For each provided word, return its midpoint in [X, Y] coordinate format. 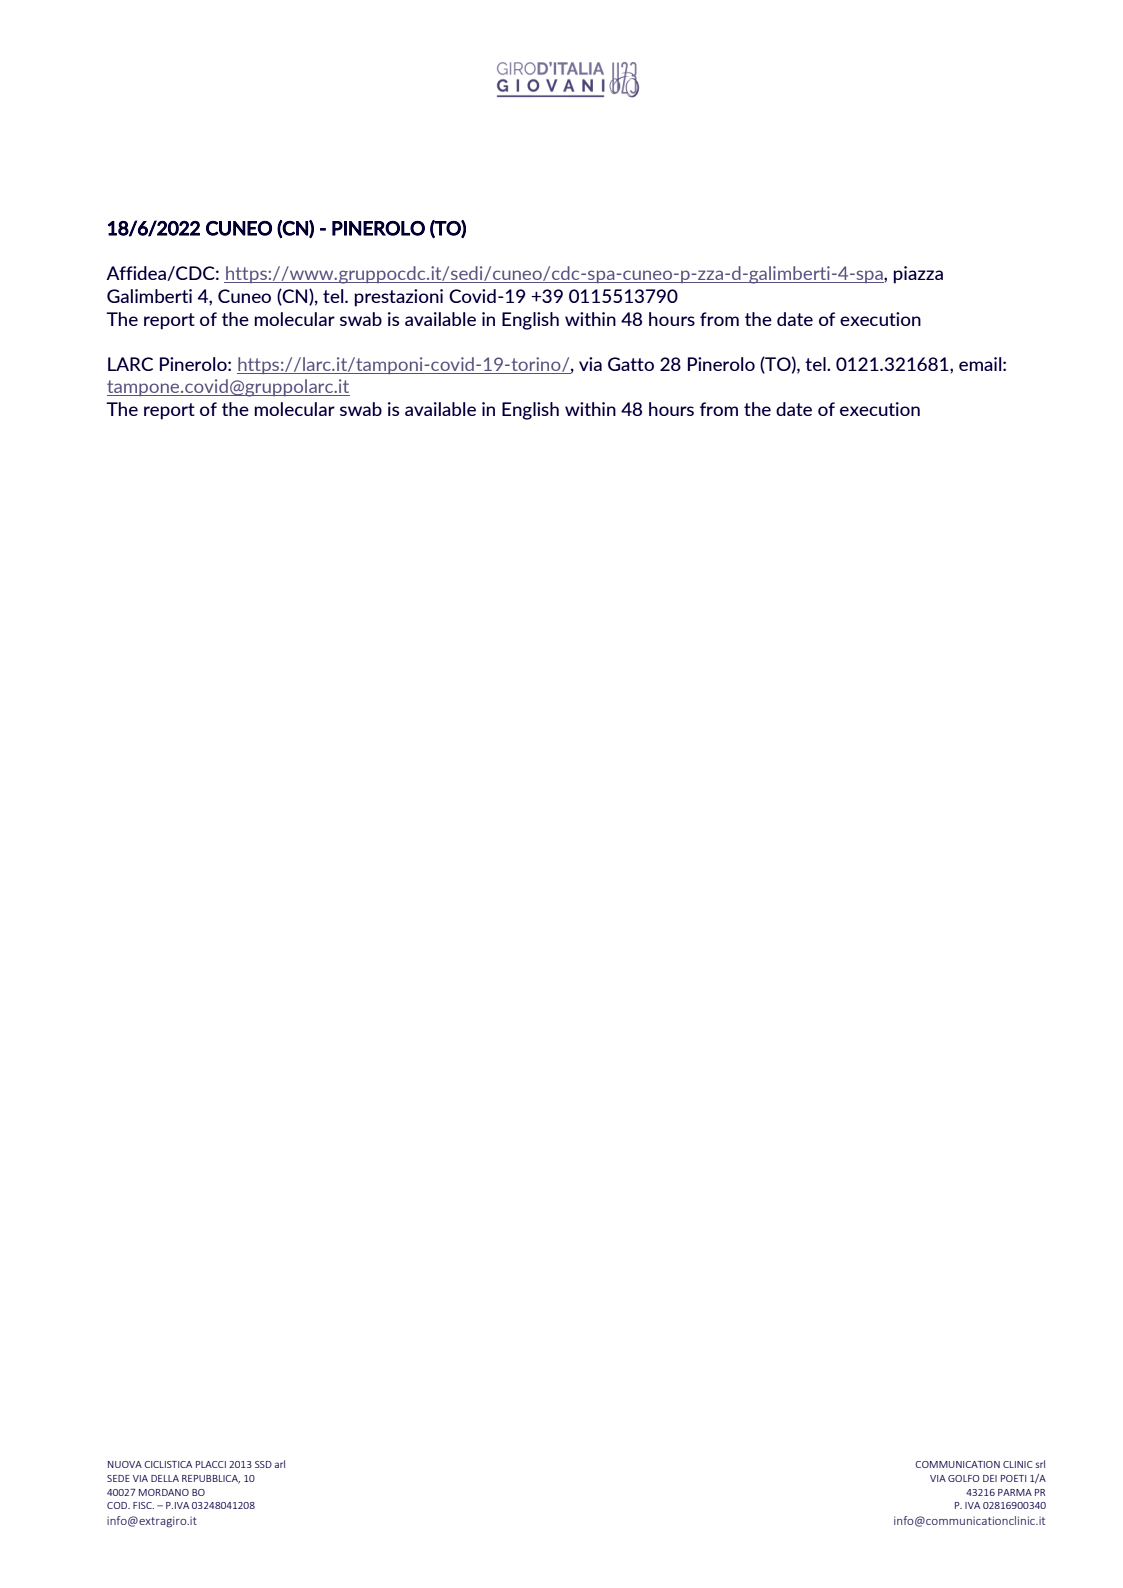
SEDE [118, 1478]
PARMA [1015, 1492]
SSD [263, 1464]
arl [279, 1464]
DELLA [165, 1478]
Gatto [631, 364]
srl [1040, 1464]
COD [118, 1505]
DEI [990, 1478]
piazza [918, 275]
